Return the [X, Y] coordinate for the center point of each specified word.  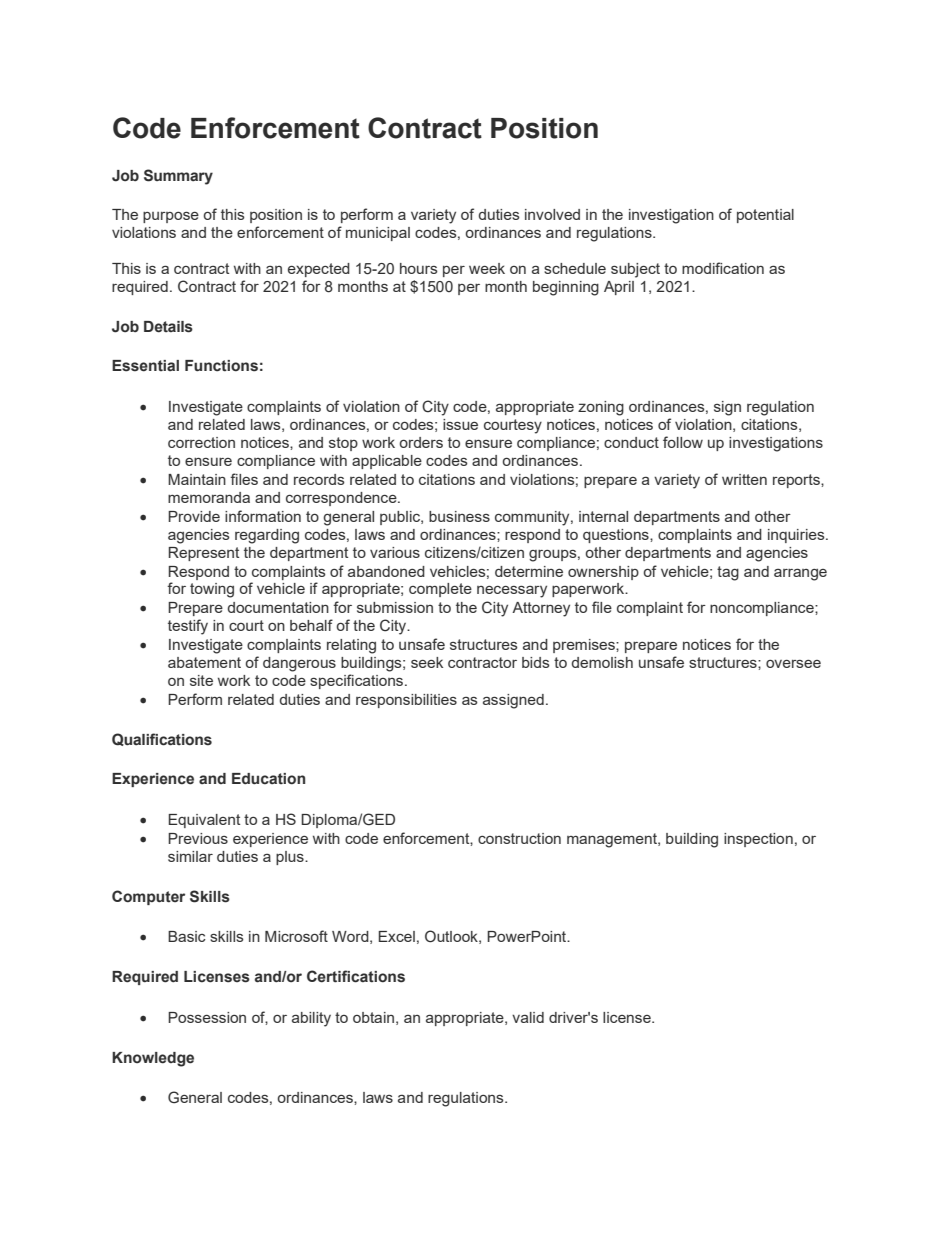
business [459, 516]
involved [552, 214]
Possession [207, 1017]
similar [190, 856]
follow [683, 442]
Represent [204, 554]
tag [728, 573]
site [201, 680]
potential [765, 216]
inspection [758, 840]
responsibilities [406, 701]
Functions [221, 366]
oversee [793, 663]
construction [519, 838]
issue [460, 424]
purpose [171, 217]
